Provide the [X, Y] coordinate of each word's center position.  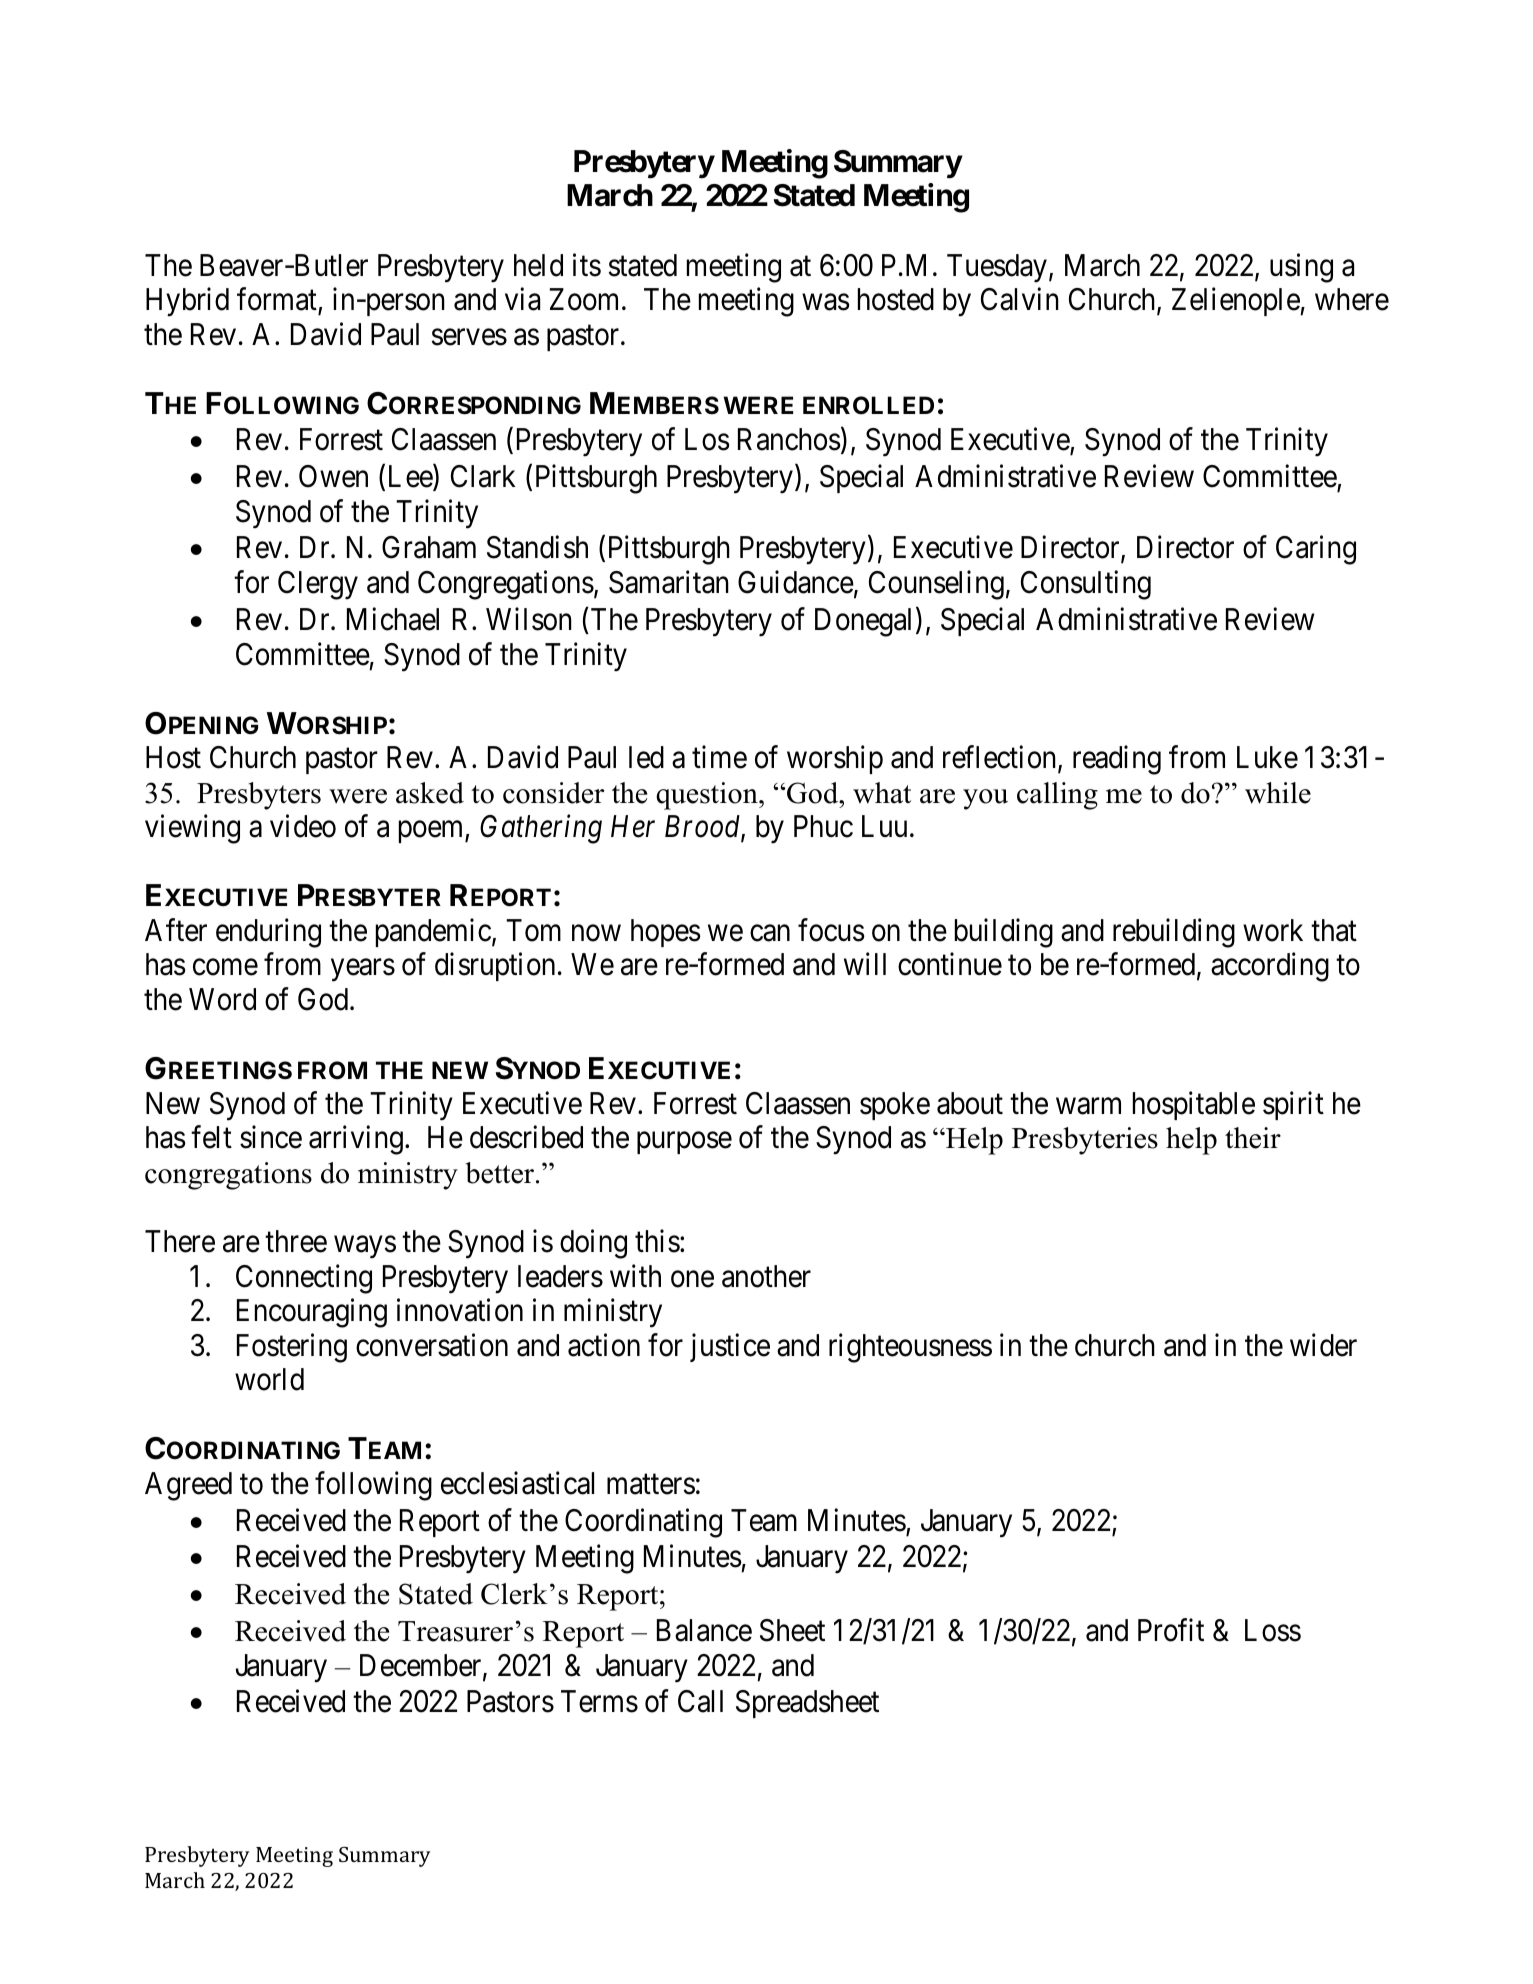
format [278, 300]
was [826, 302]
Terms [599, 1701]
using [1301, 268]
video [303, 826]
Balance [704, 1630]
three [296, 1241]
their [1253, 1138]
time [719, 757]
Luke [1267, 757]
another [766, 1276]
